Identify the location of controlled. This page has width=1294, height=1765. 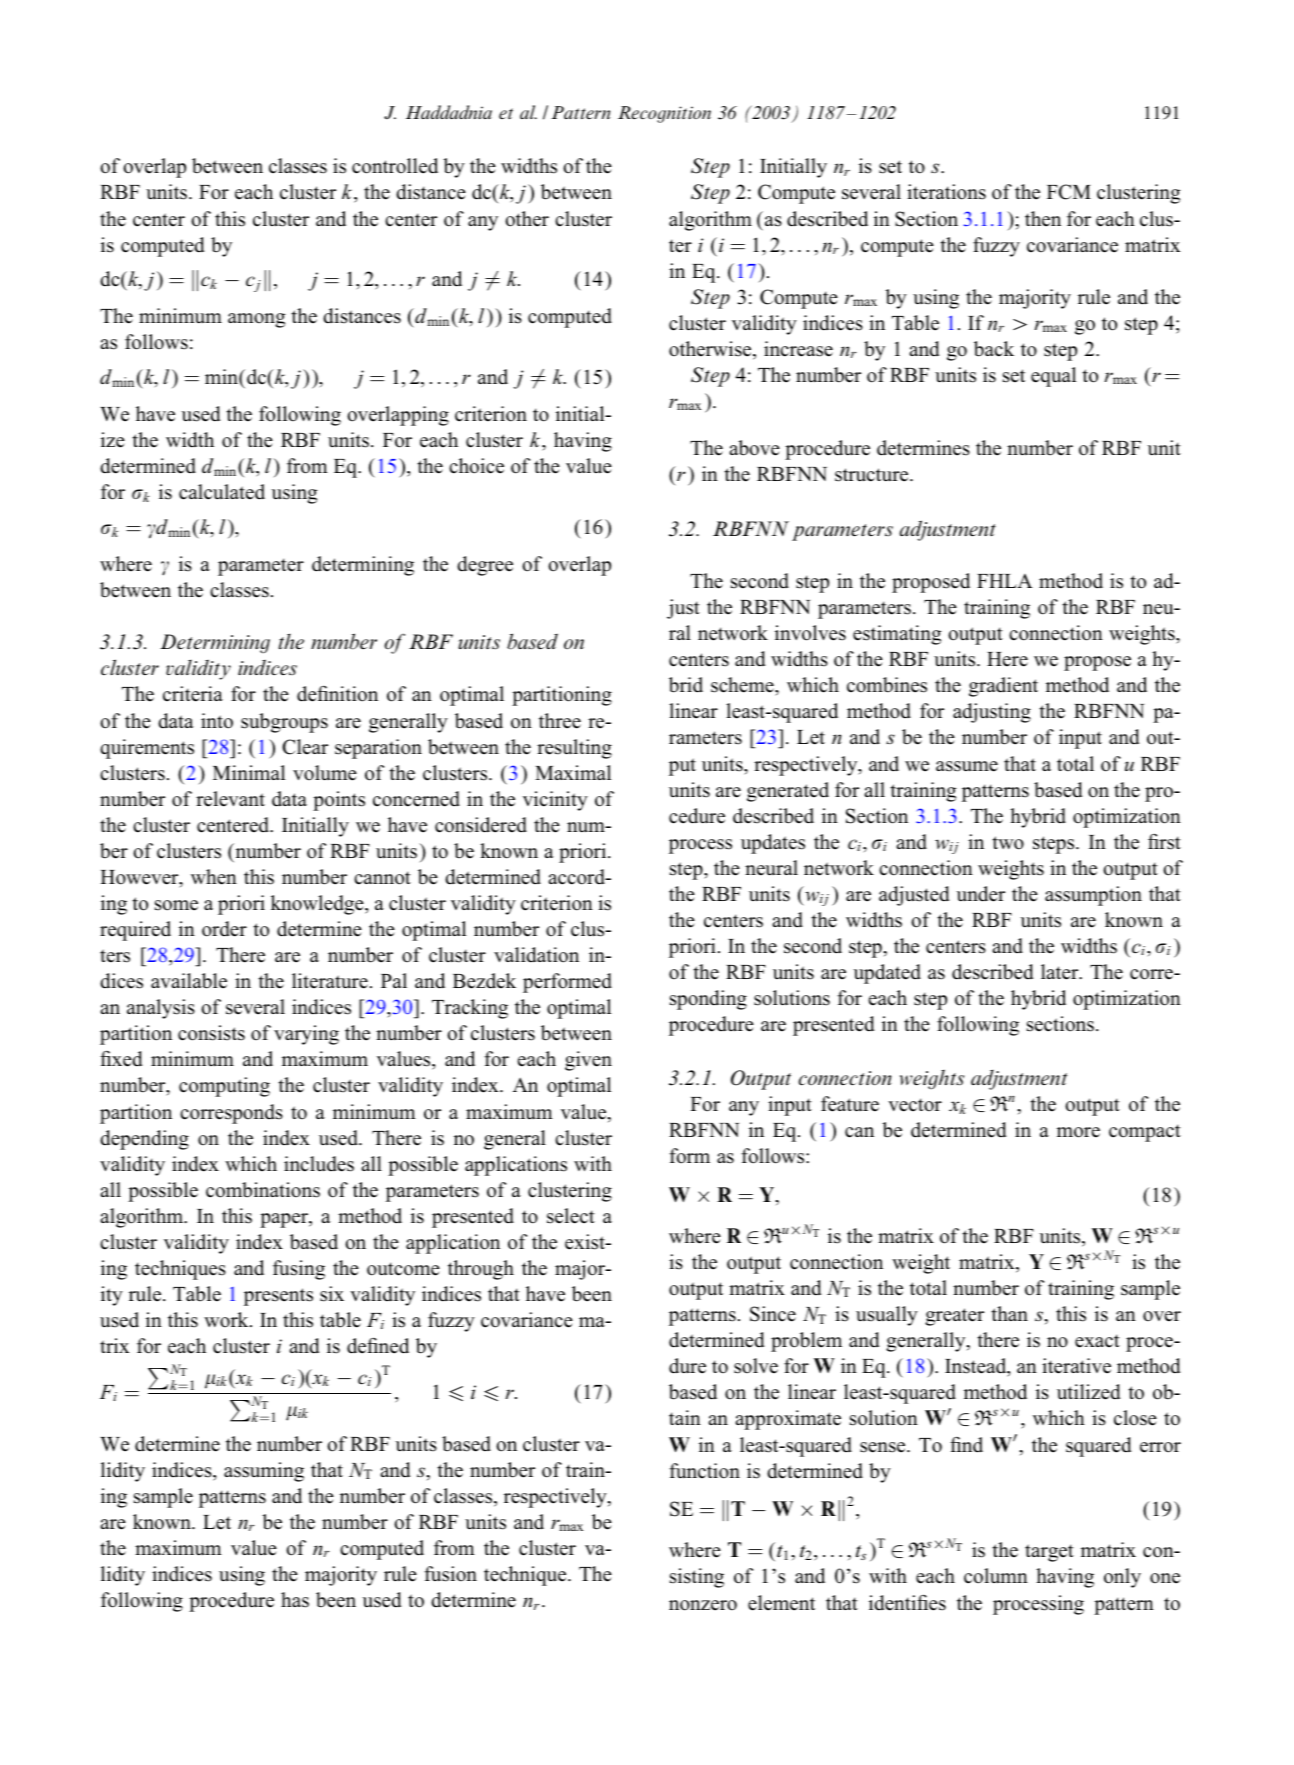
(395, 166).
